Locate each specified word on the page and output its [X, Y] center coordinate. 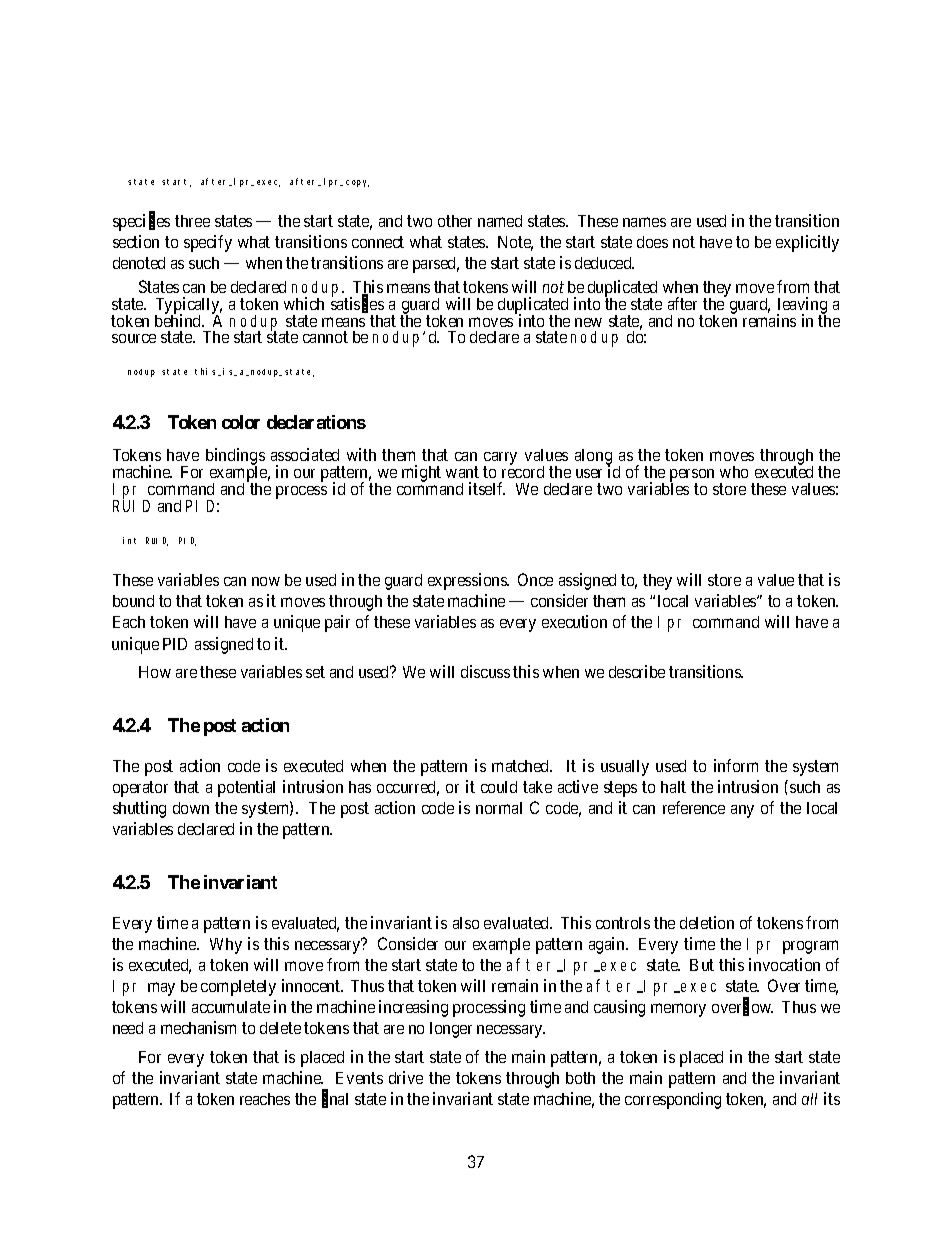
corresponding [673, 1100]
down [191, 808]
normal [499, 808]
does [652, 242]
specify [208, 243]
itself [487, 488]
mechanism [198, 1027]
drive [406, 1077]
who [734, 472]
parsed [436, 265]
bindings [235, 458]
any [742, 811]
